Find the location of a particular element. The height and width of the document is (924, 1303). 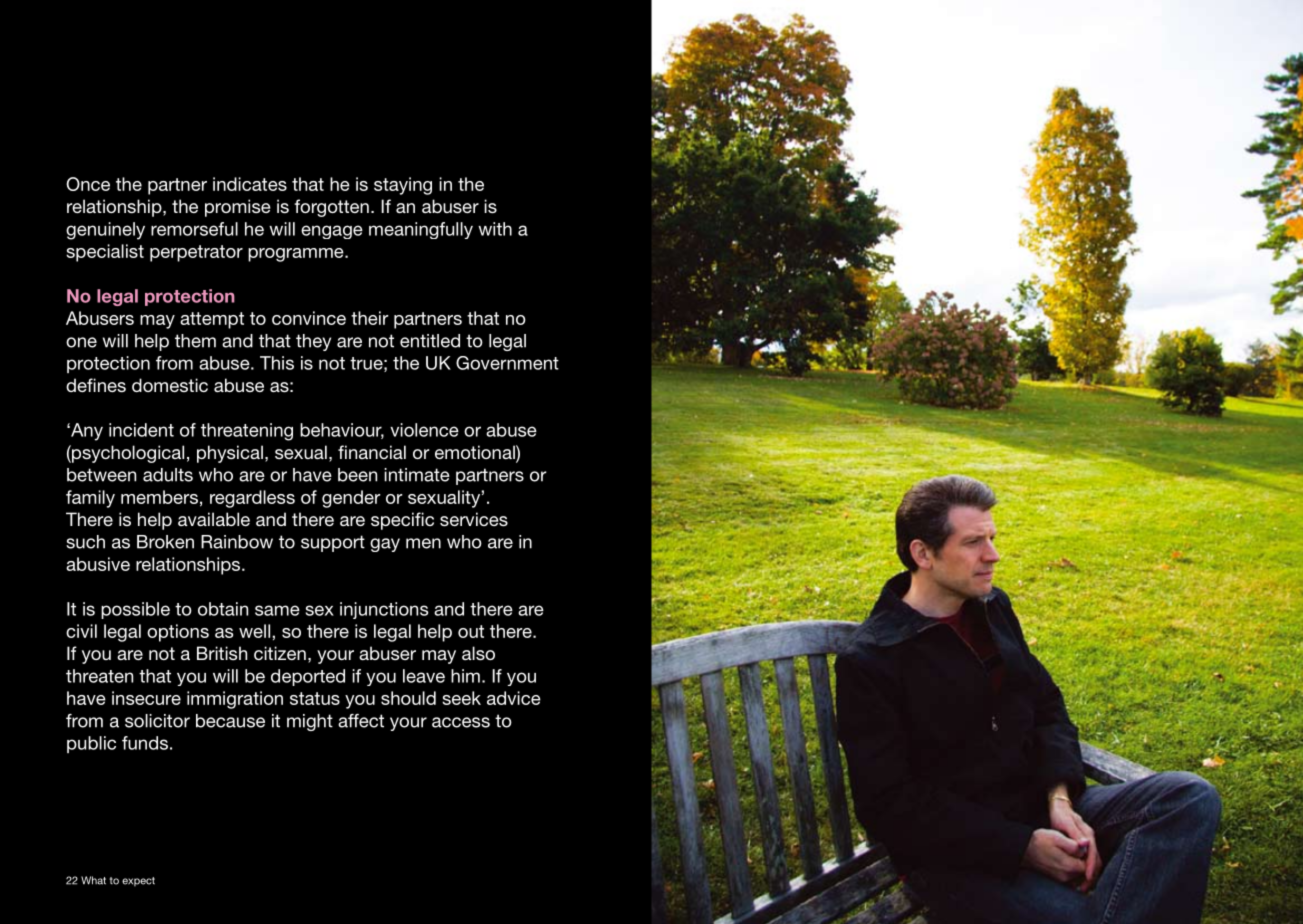

might is located at coordinates (310, 722).
